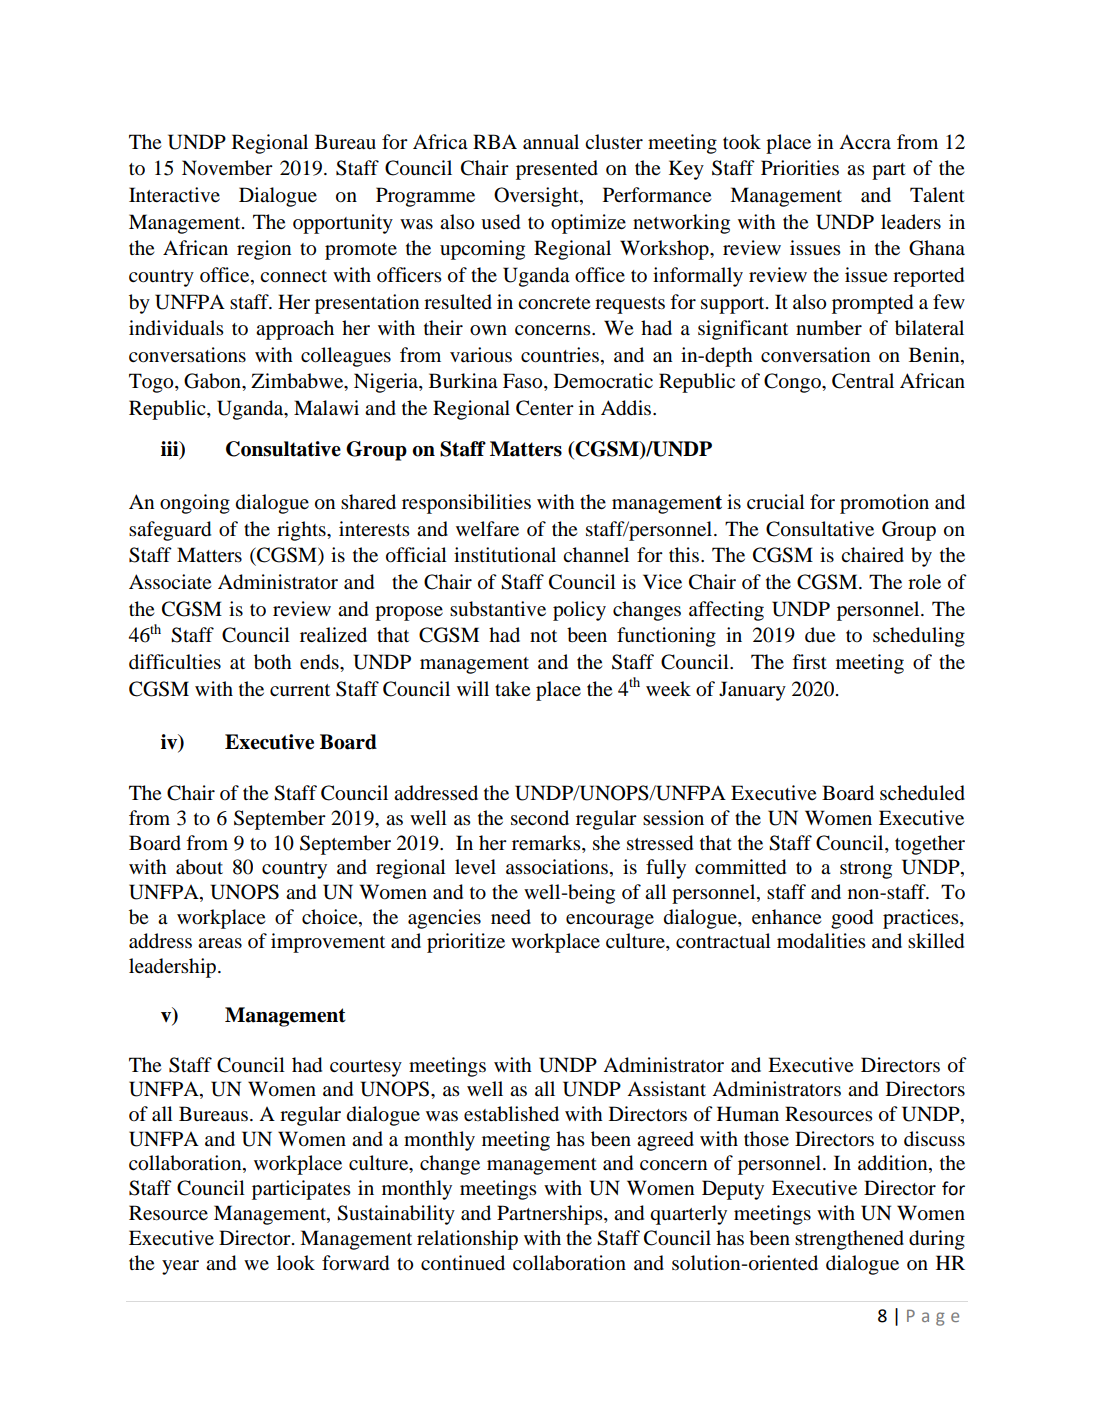 This page has height=1416, width=1094. Describe the element at coordinates (866, 870) in the page. I see `strong` at that location.
